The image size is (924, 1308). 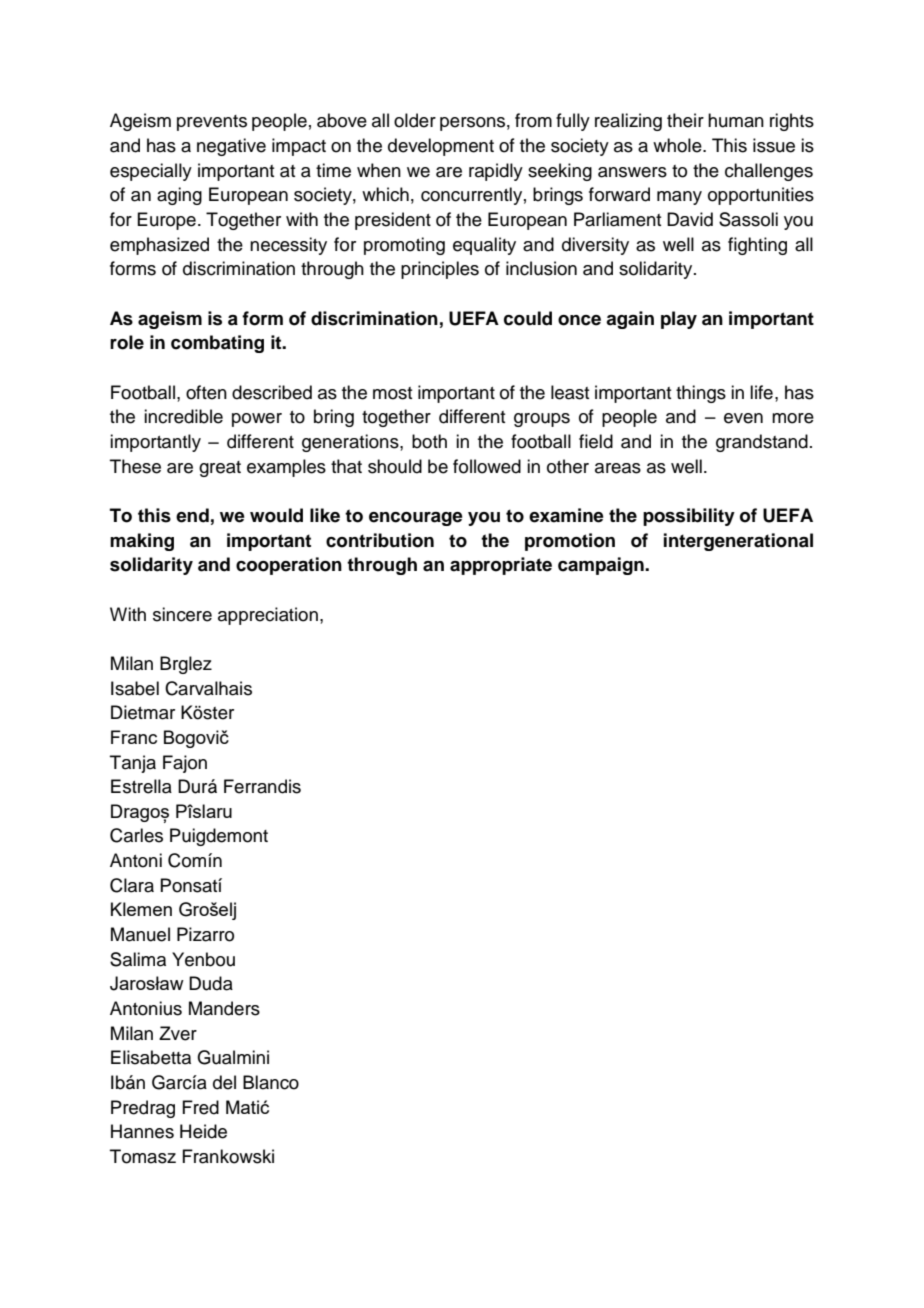 I want to click on Blanco, so click(x=271, y=1082).
